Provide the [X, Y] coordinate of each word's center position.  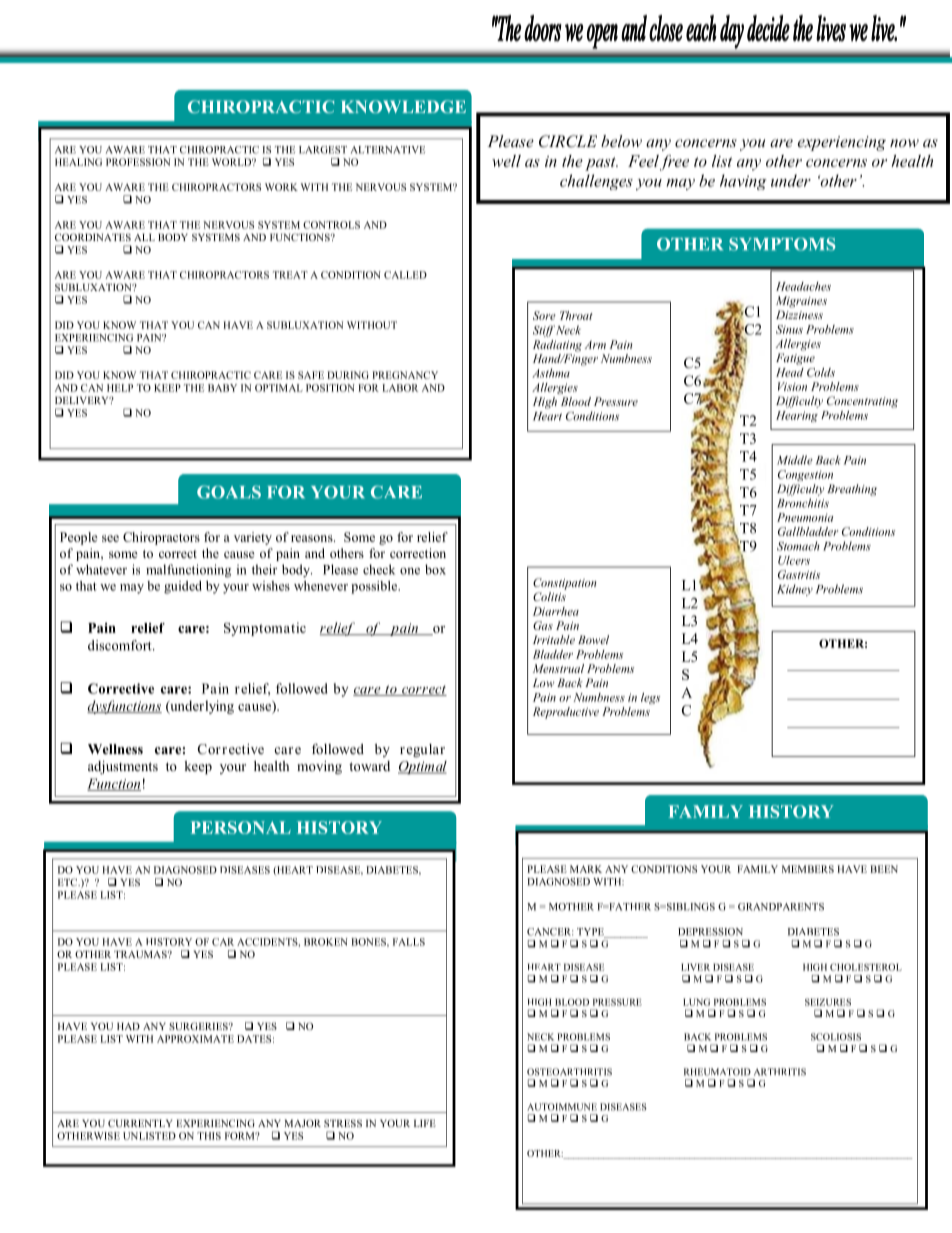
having [743, 182]
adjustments [123, 767]
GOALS [229, 492]
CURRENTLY [140, 1123]
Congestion [805, 475]
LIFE [425, 1123]
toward [369, 766]
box [435, 569]
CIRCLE [568, 141]
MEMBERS [808, 869]
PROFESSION [138, 162]
